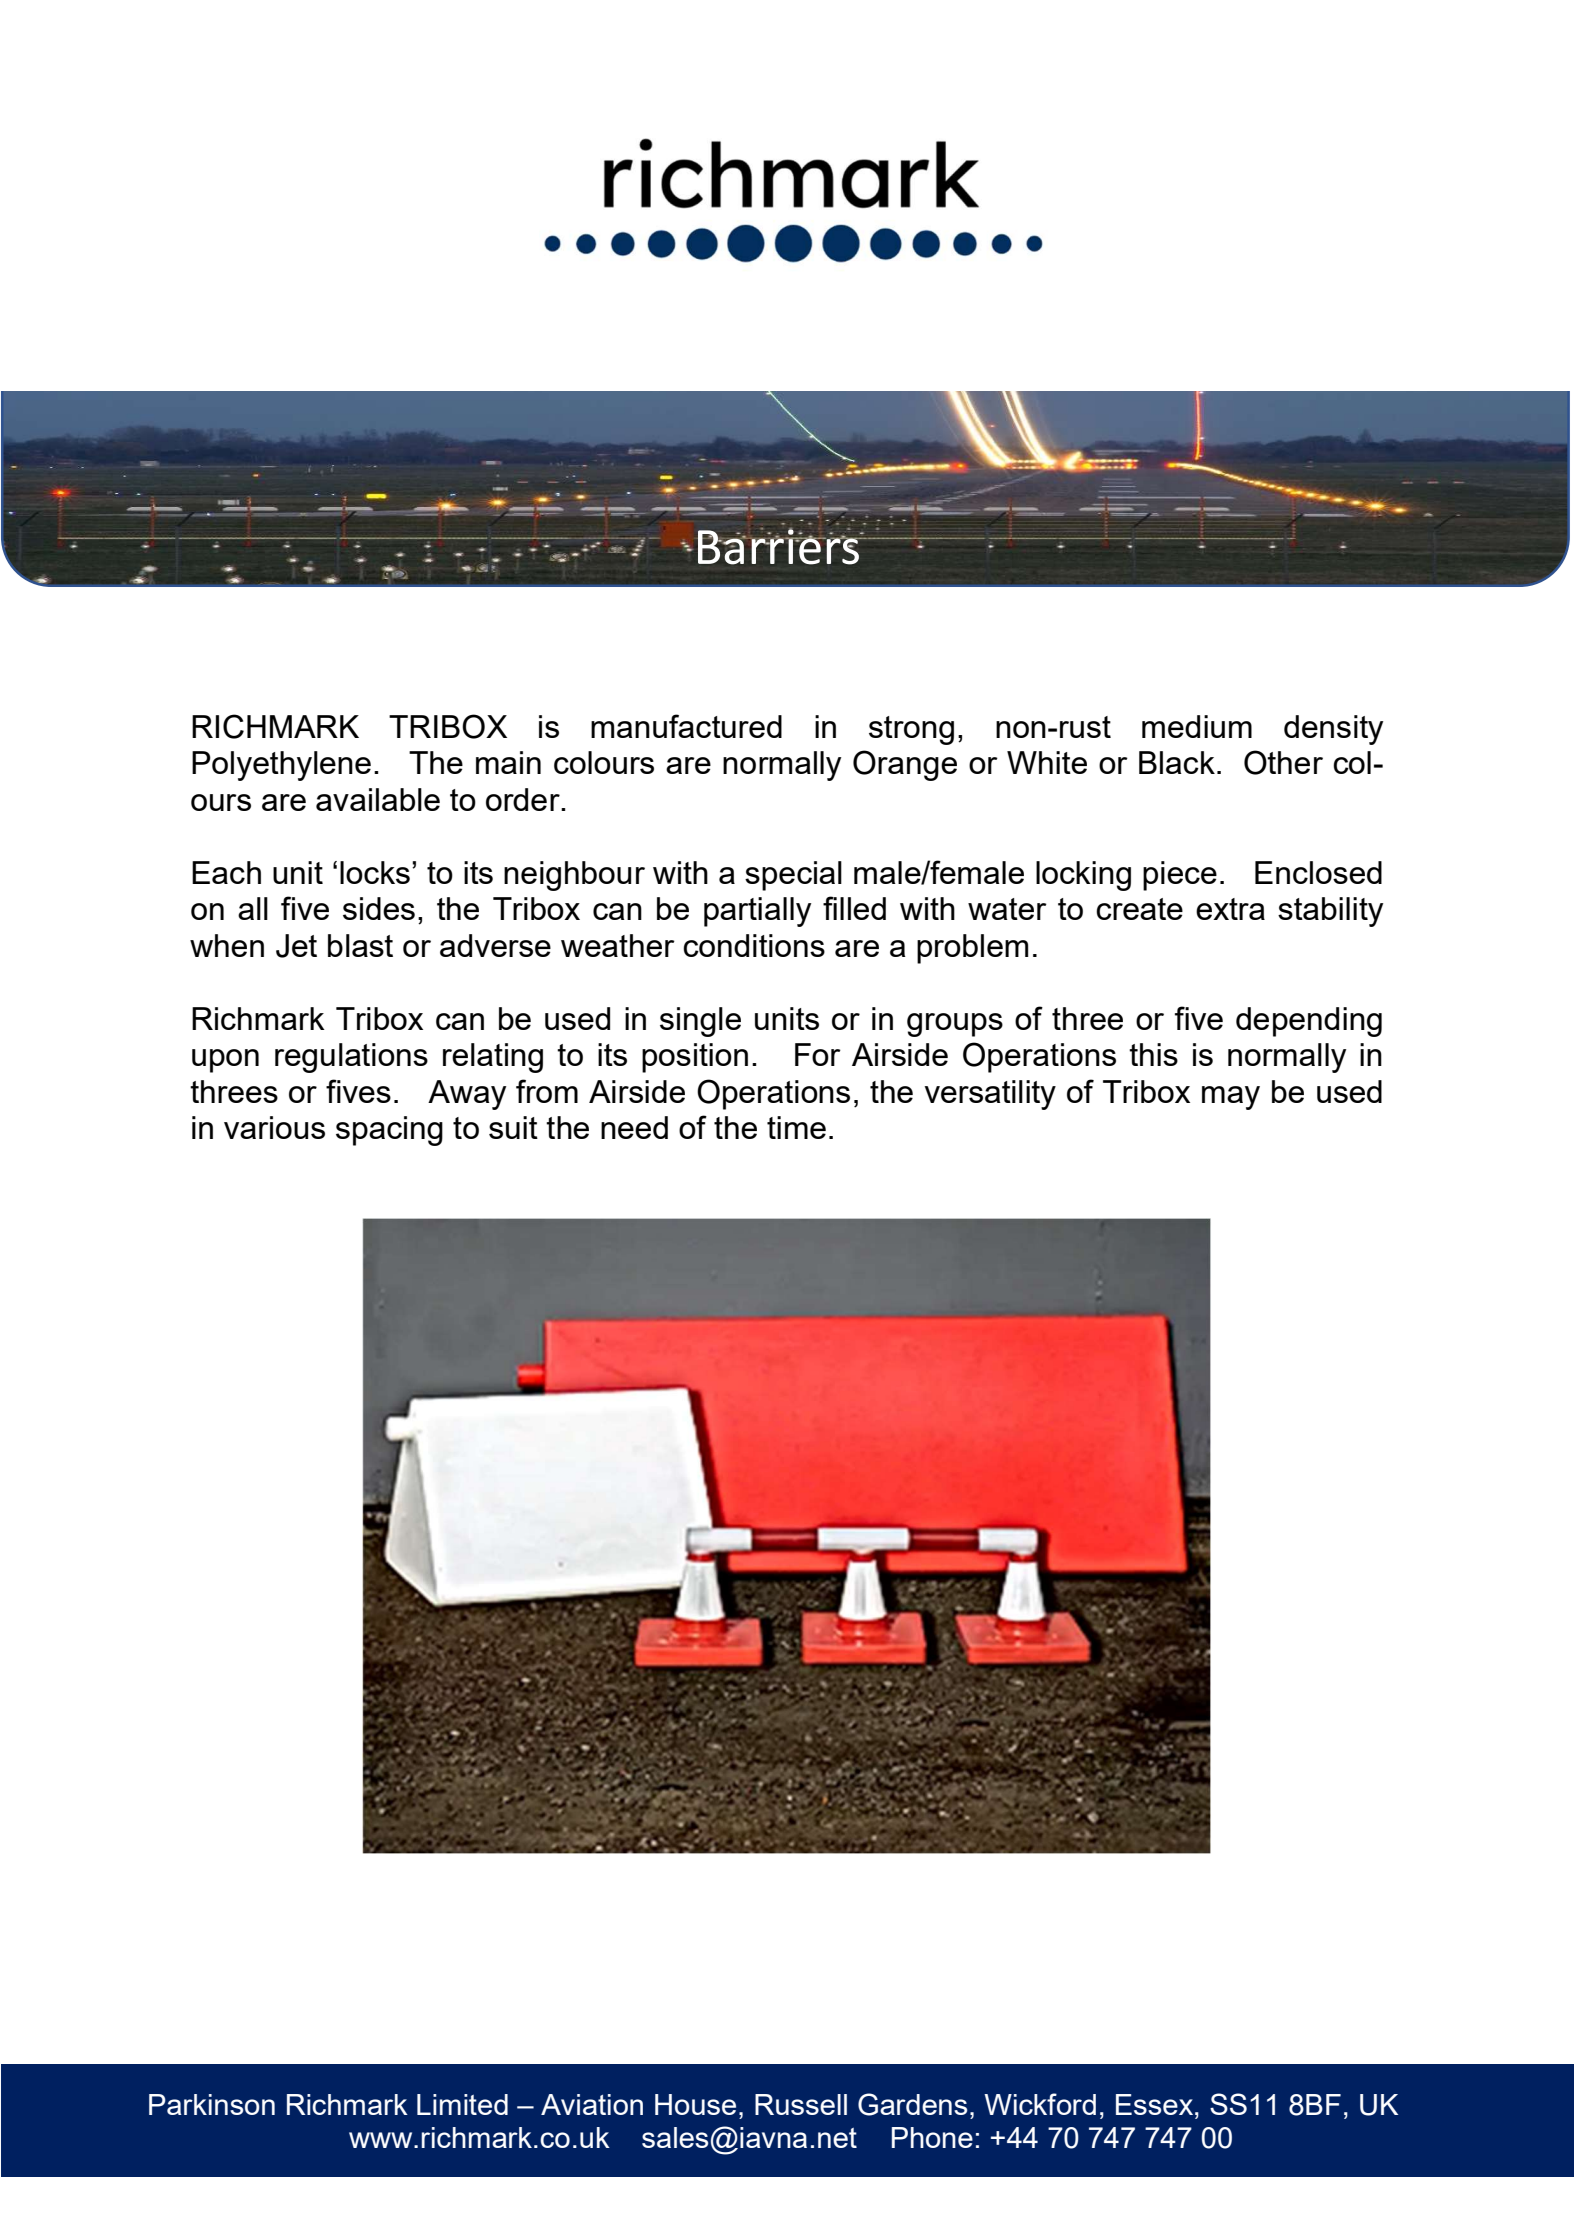 This document has height=2225, width=1574. Describe the element at coordinates (212, 2104) in the document. I see `Parkinson` at that location.
